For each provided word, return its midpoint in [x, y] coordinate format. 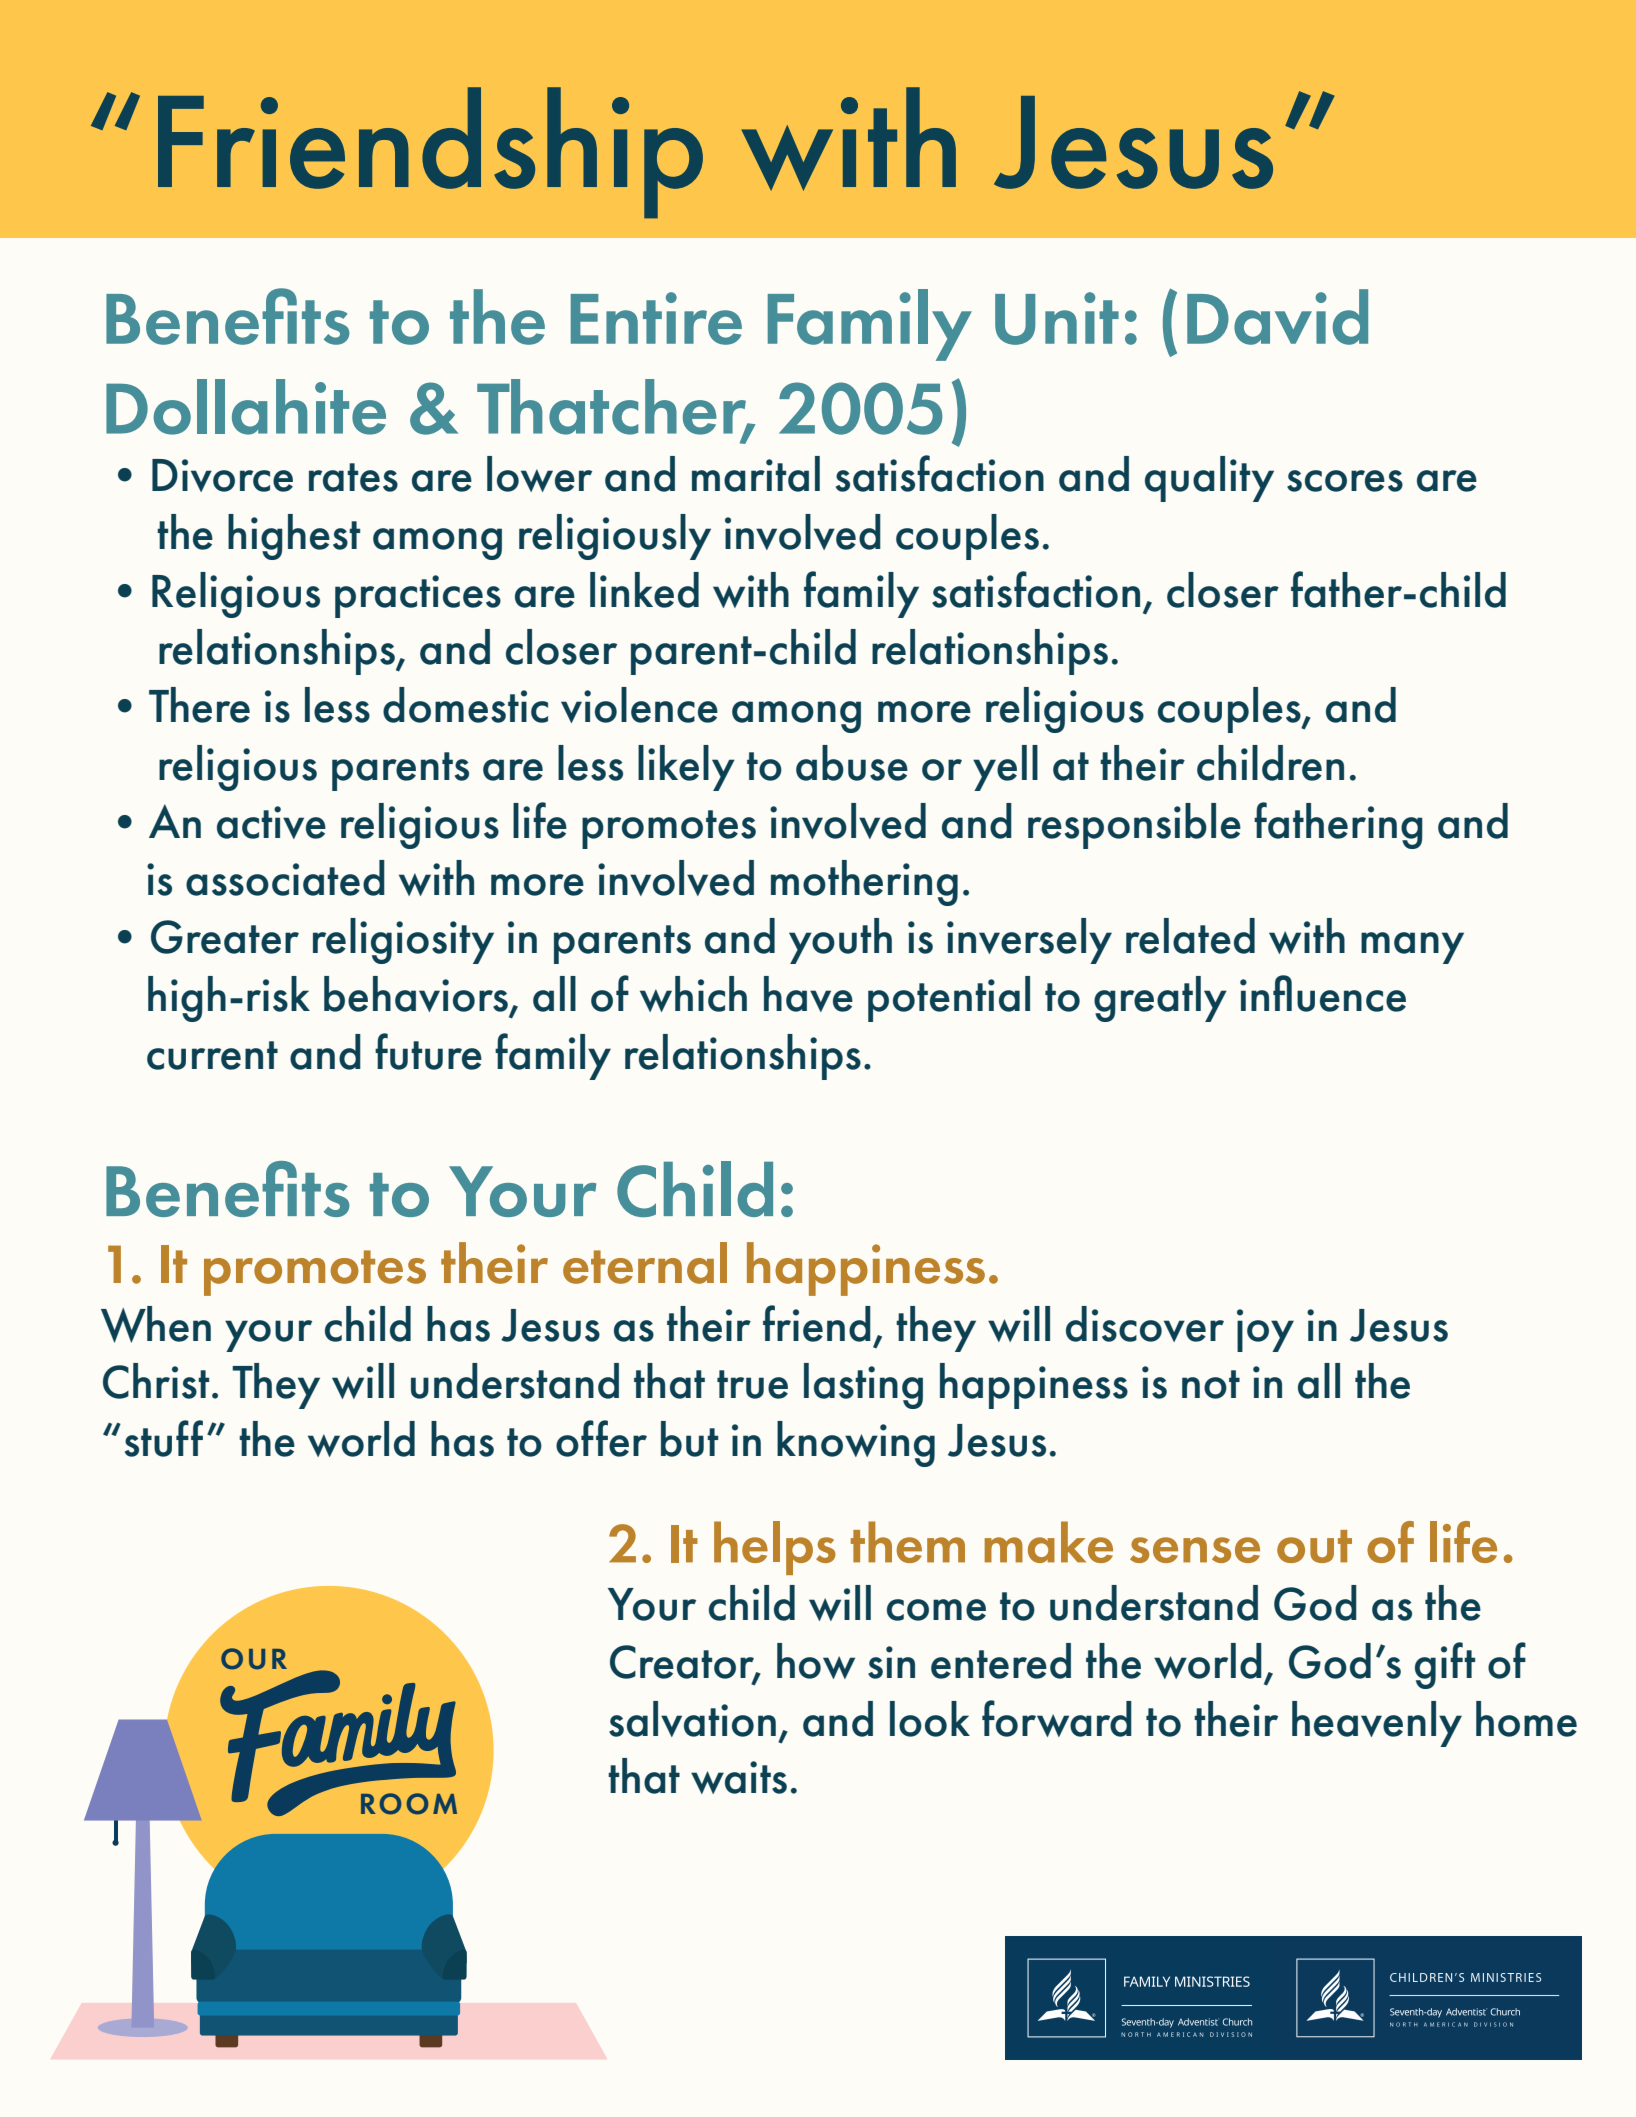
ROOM [409, 1804]
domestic [465, 705]
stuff [164, 1438]
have [808, 994]
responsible [1134, 826]
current [212, 1055]
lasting [863, 1386]
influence [1323, 993]
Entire [656, 318]
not [1211, 1384]
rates [353, 477]
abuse [852, 763]
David [1277, 317]
